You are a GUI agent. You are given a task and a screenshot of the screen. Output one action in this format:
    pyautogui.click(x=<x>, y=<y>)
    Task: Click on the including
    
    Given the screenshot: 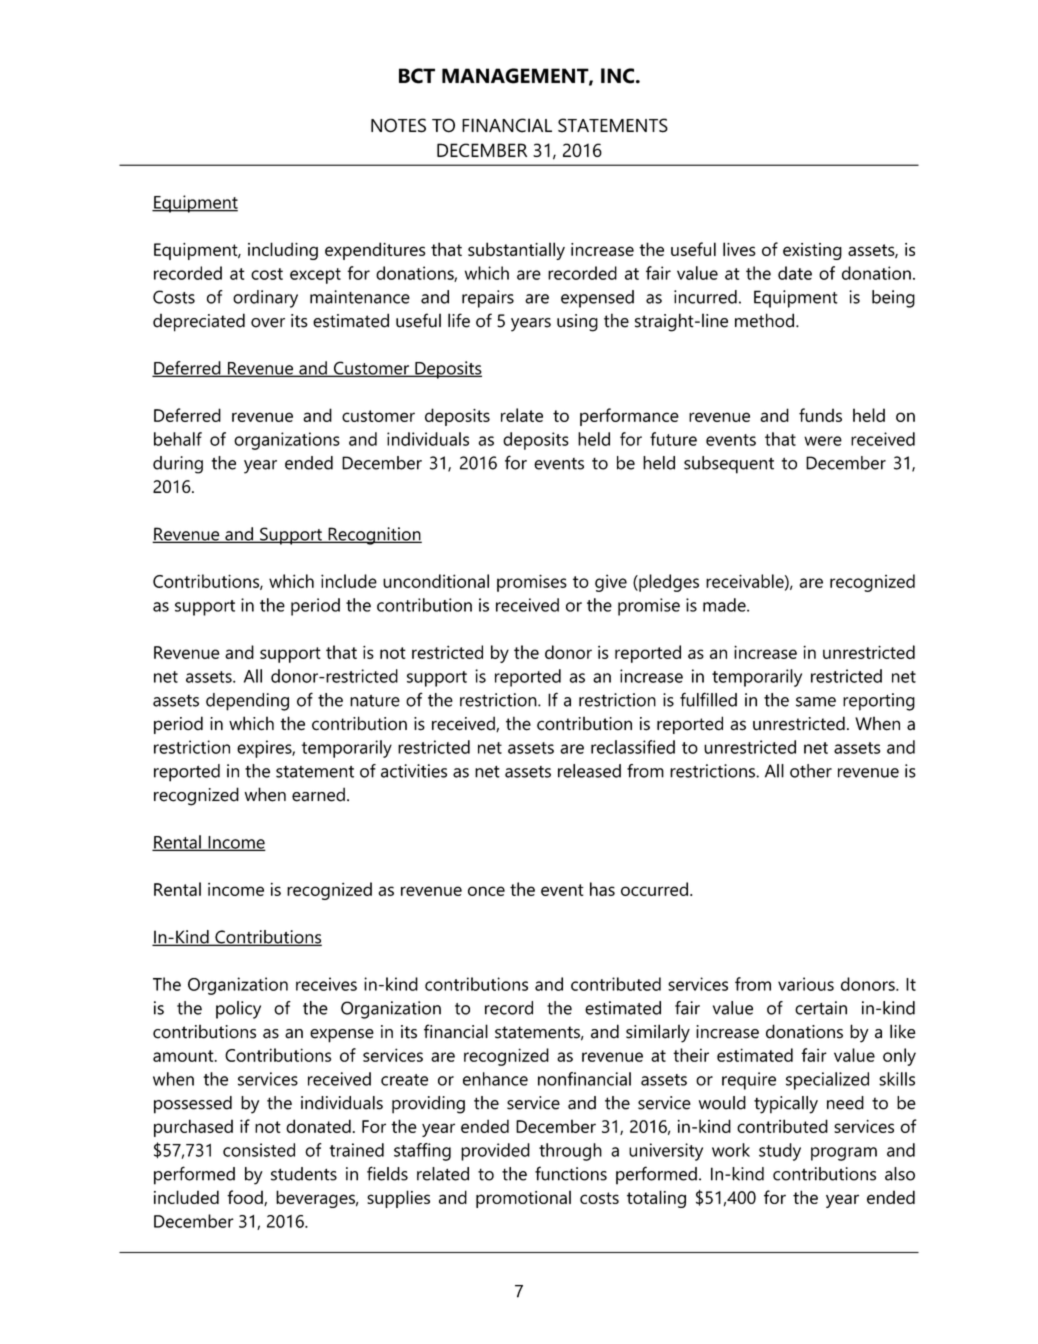 What is the action you would take?
    pyautogui.click(x=283, y=251)
